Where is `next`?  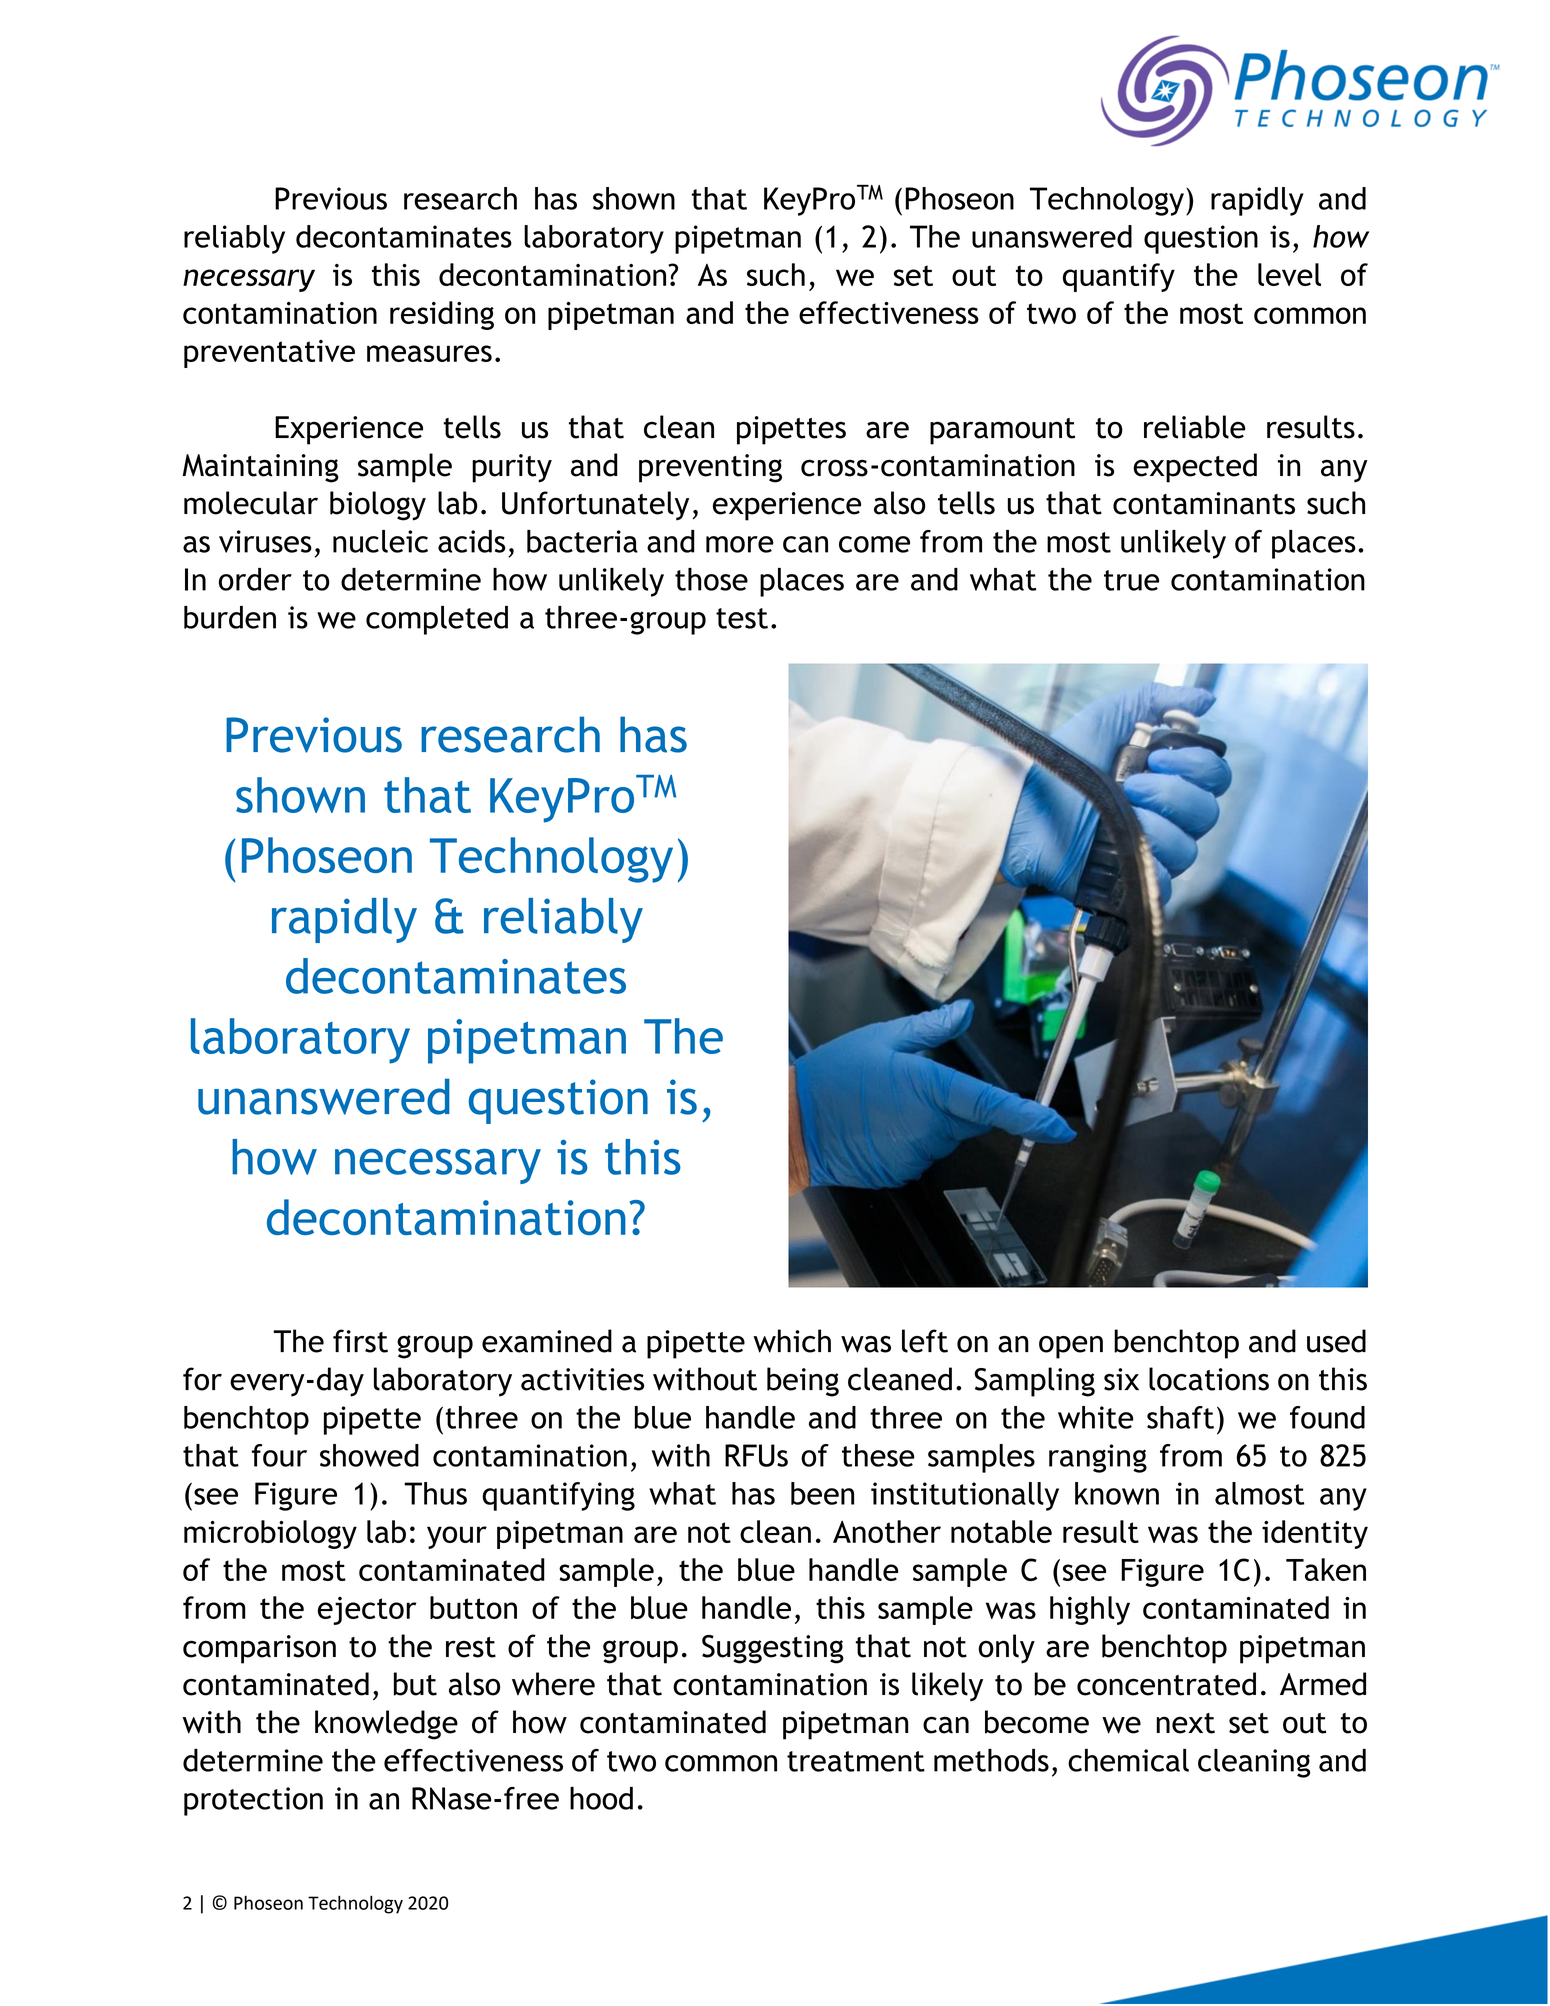 next is located at coordinates (1186, 1723).
